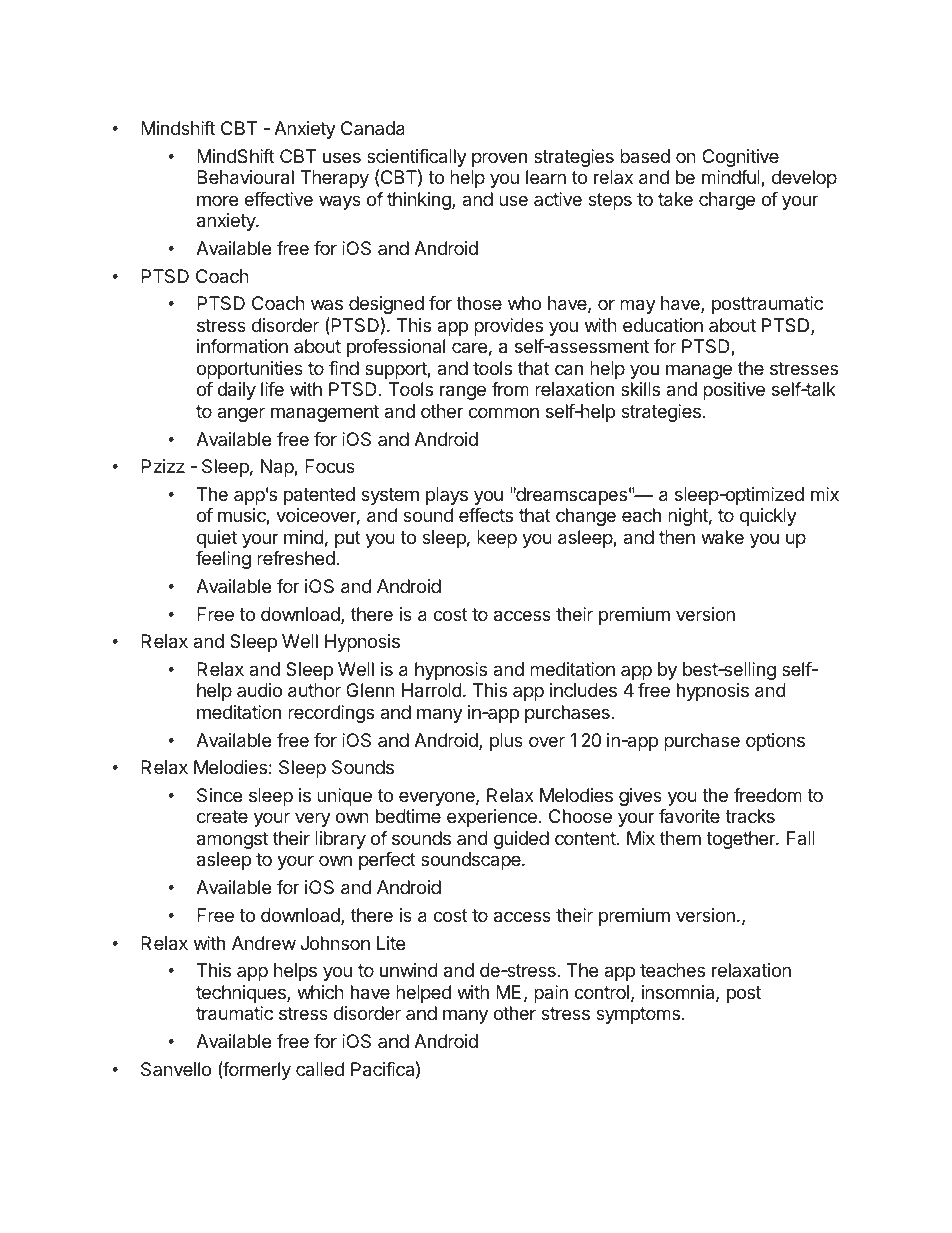  I want to click on Cognitive, so click(740, 158).
